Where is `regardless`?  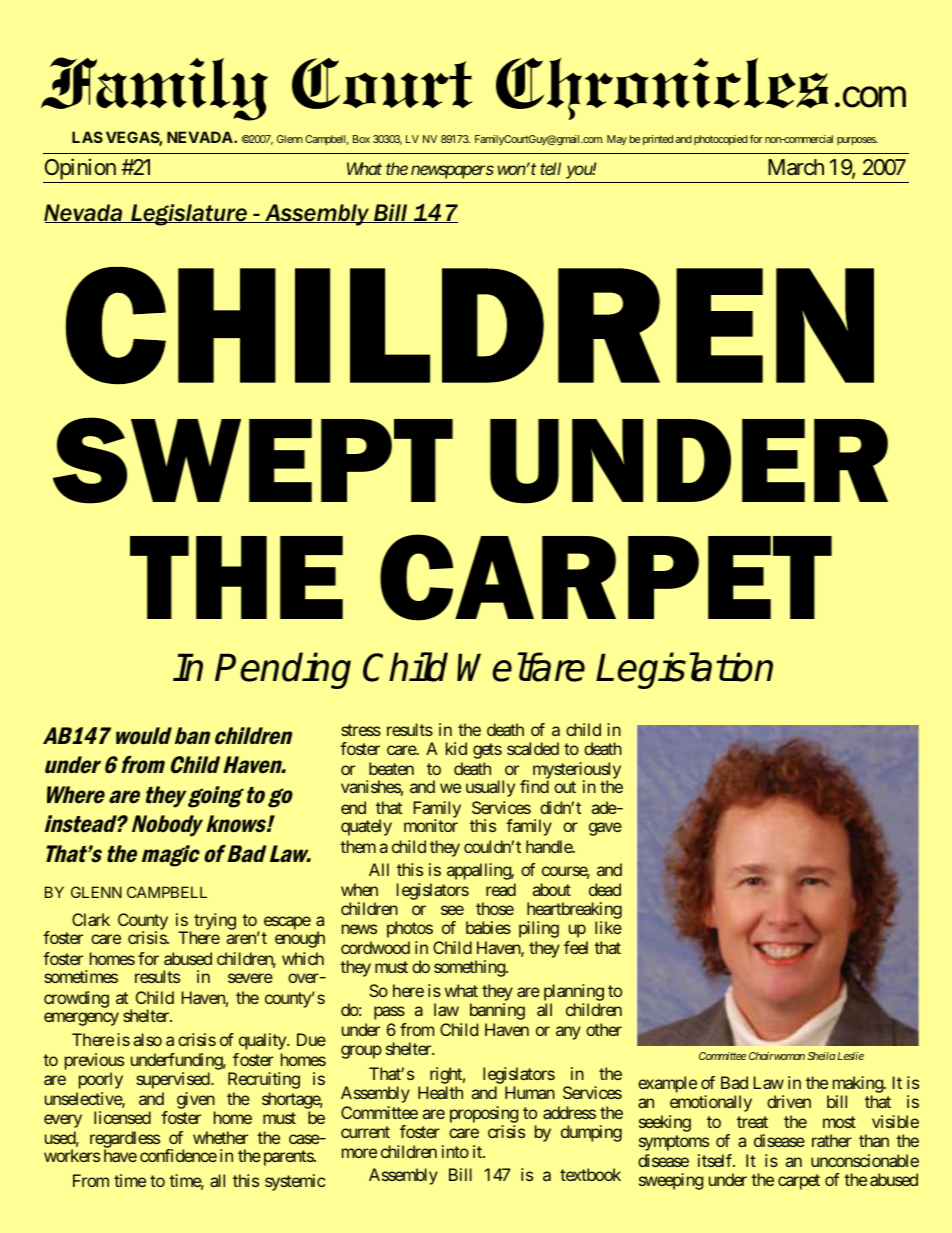
regardless is located at coordinates (125, 1140).
